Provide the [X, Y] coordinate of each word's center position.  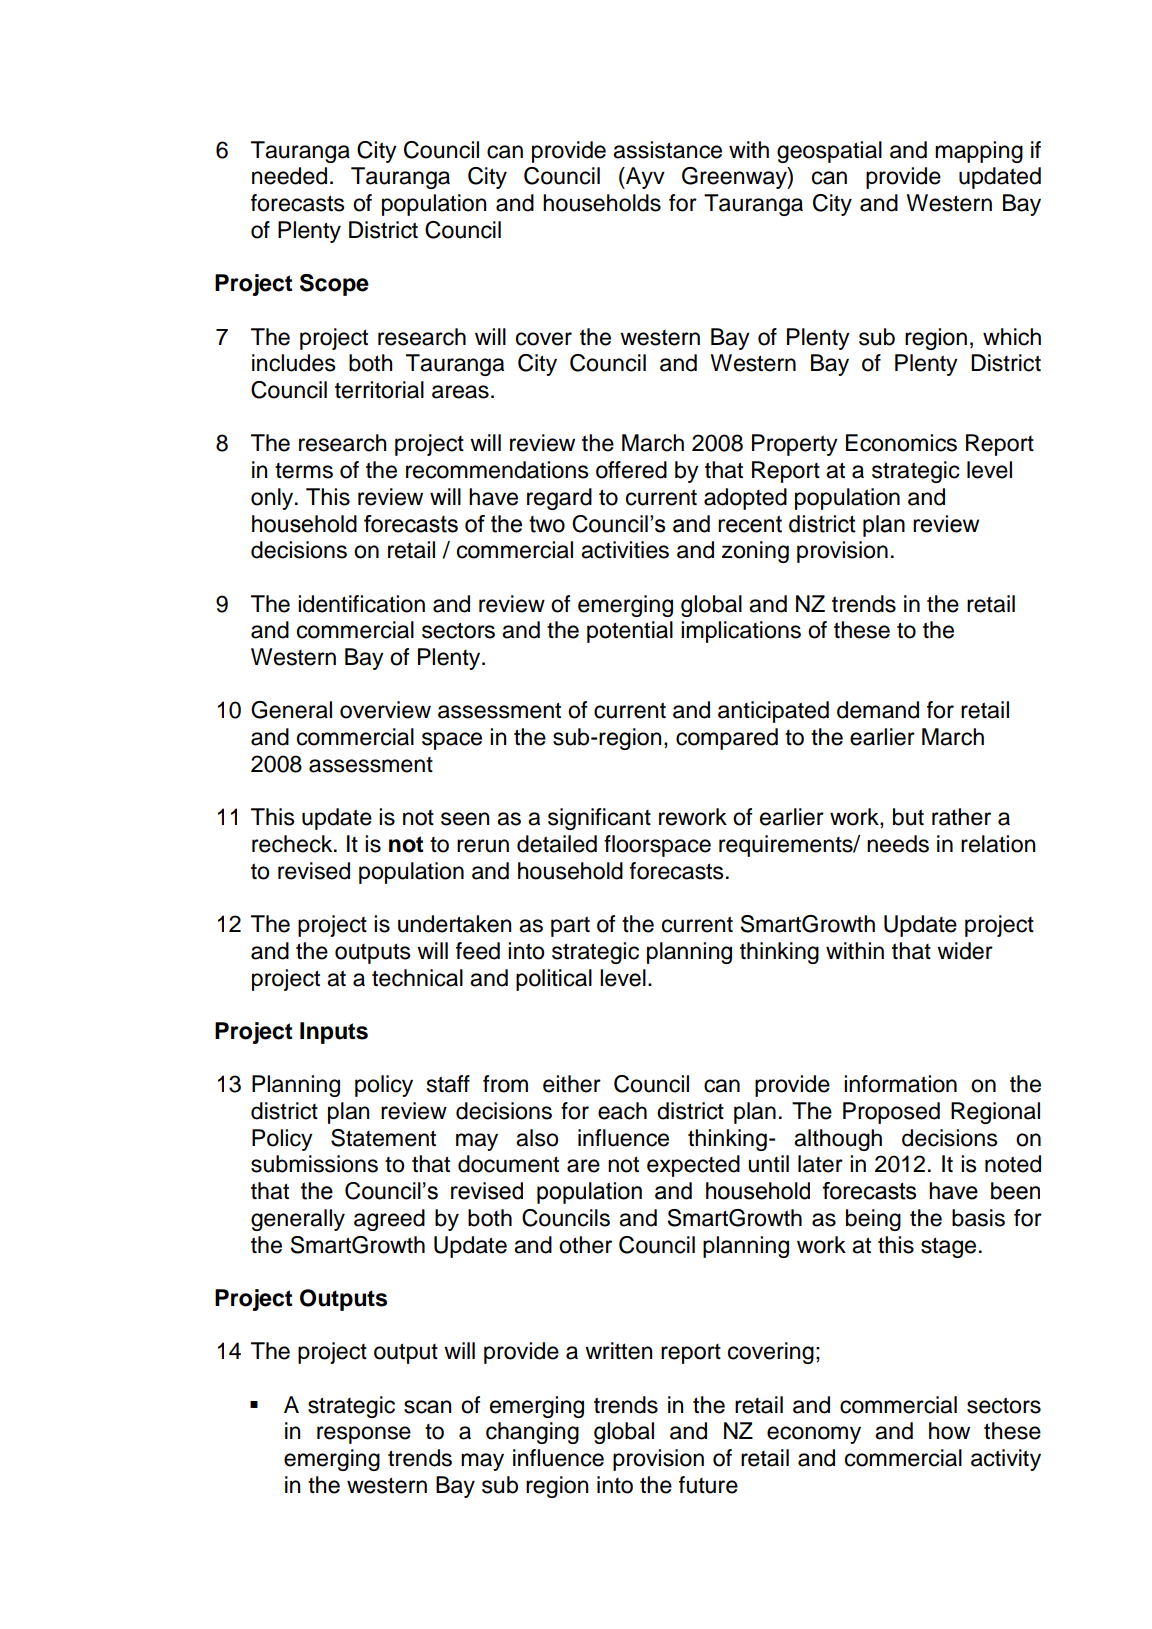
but [908, 817]
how [949, 1431]
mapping [979, 152]
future [708, 1485]
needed [289, 176]
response [364, 1435]
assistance [667, 150]
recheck [293, 844]
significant [599, 819]
